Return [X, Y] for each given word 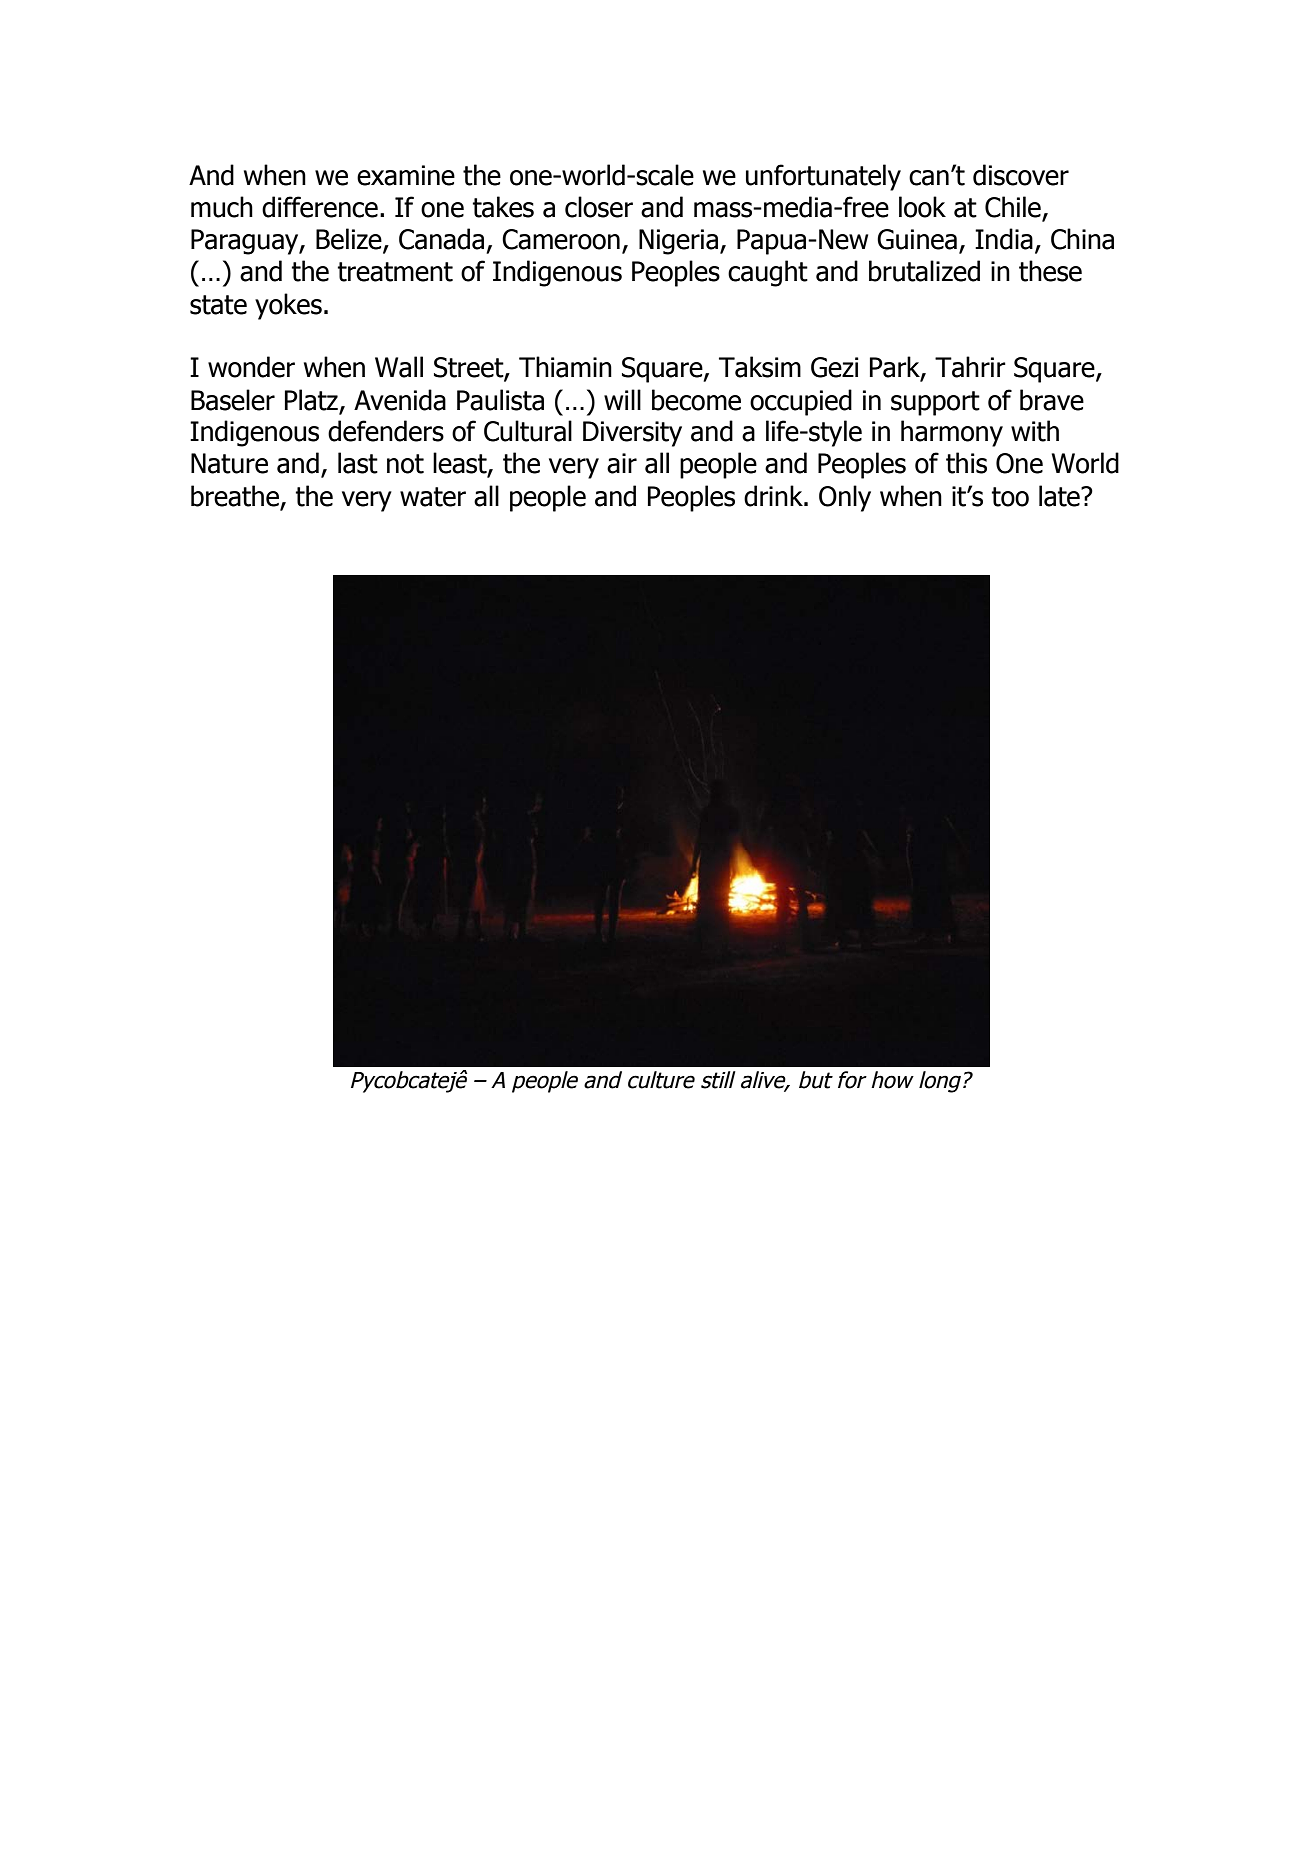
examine [406, 175]
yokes [288, 306]
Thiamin [565, 367]
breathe [235, 496]
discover [1021, 175]
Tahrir [970, 367]
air [622, 463]
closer [599, 207]
